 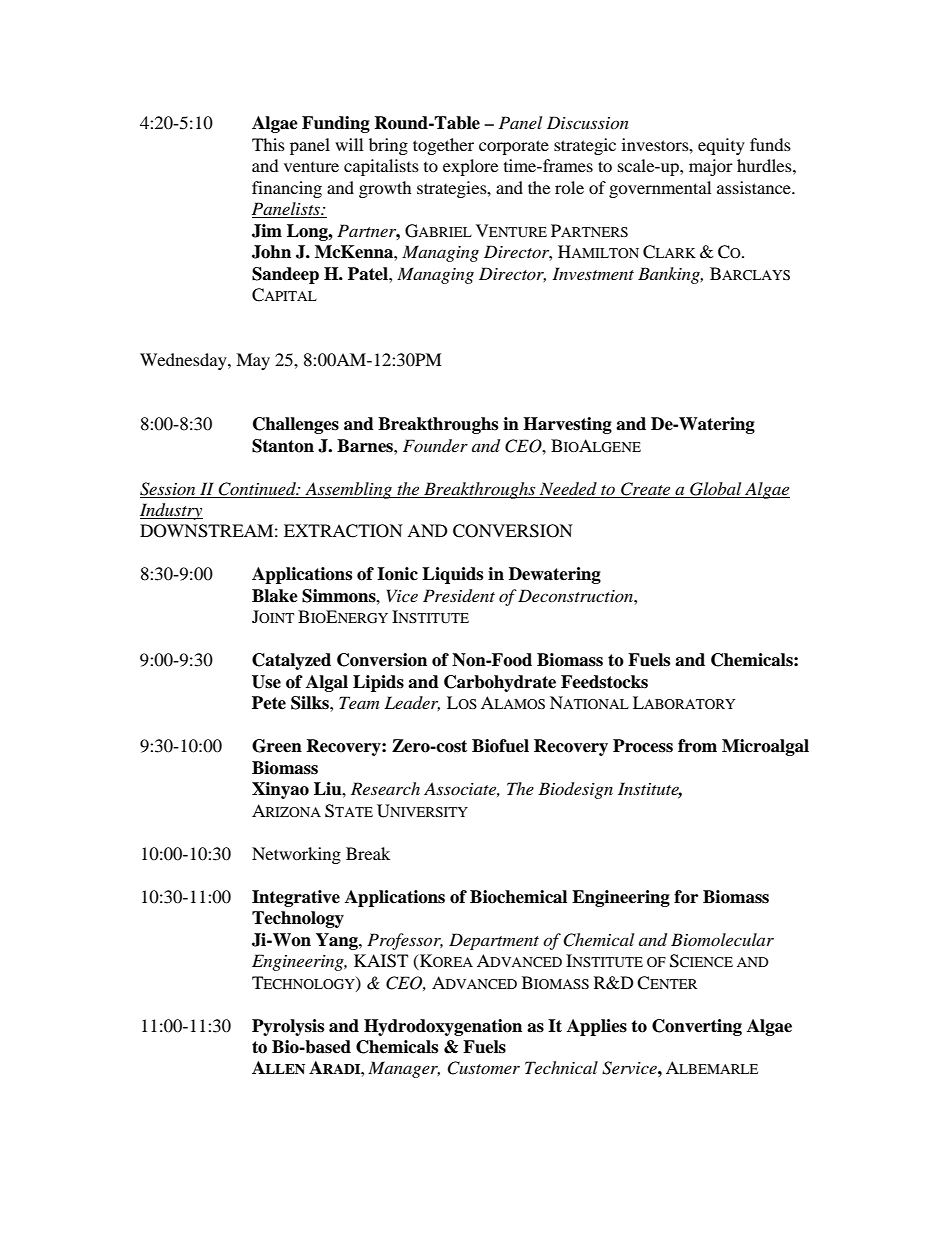 What do you see at coordinates (275, 596) in the screenshot?
I see `Blake` at bounding box center [275, 596].
